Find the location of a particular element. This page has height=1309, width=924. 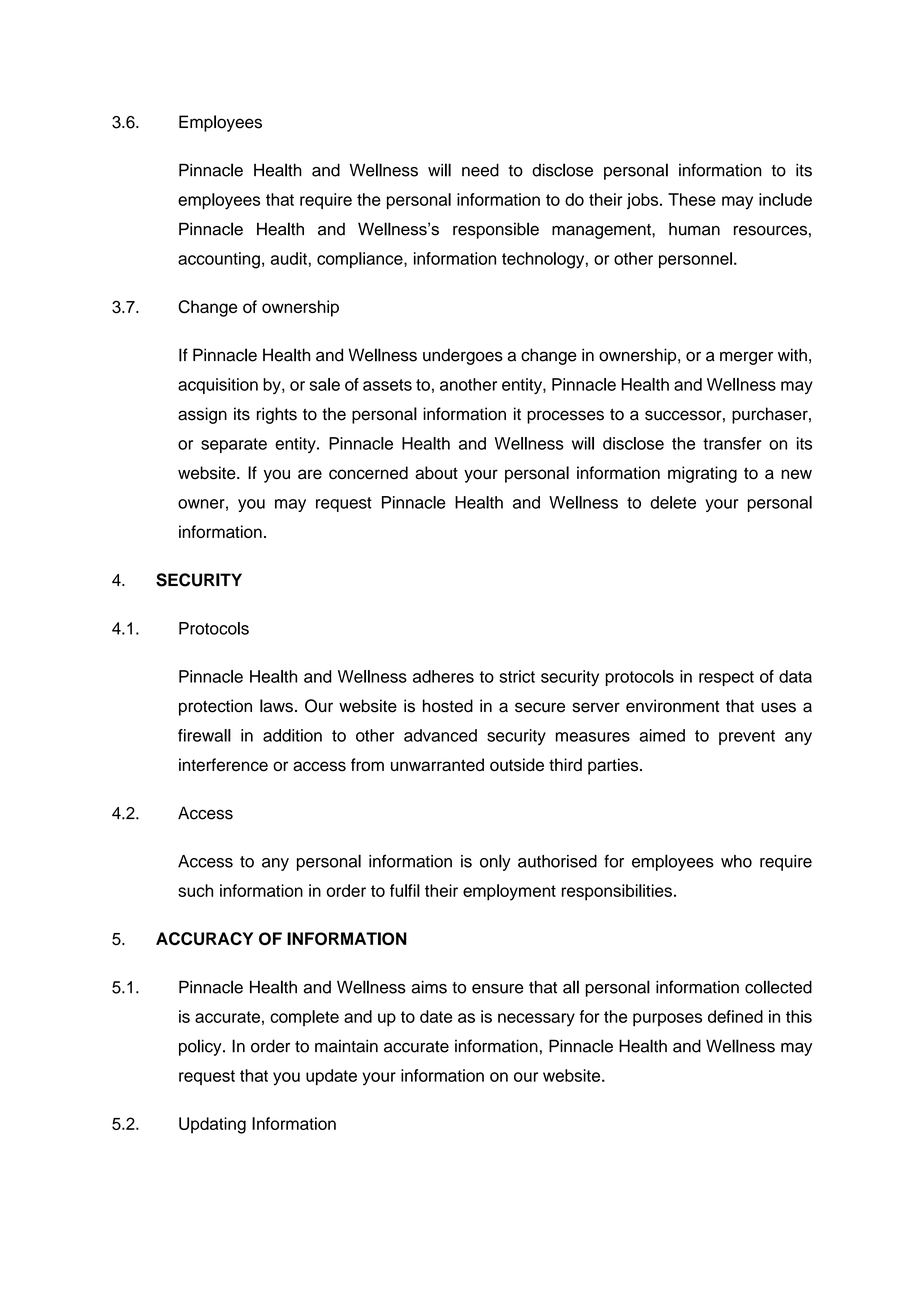

prevent is located at coordinates (747, 737).
